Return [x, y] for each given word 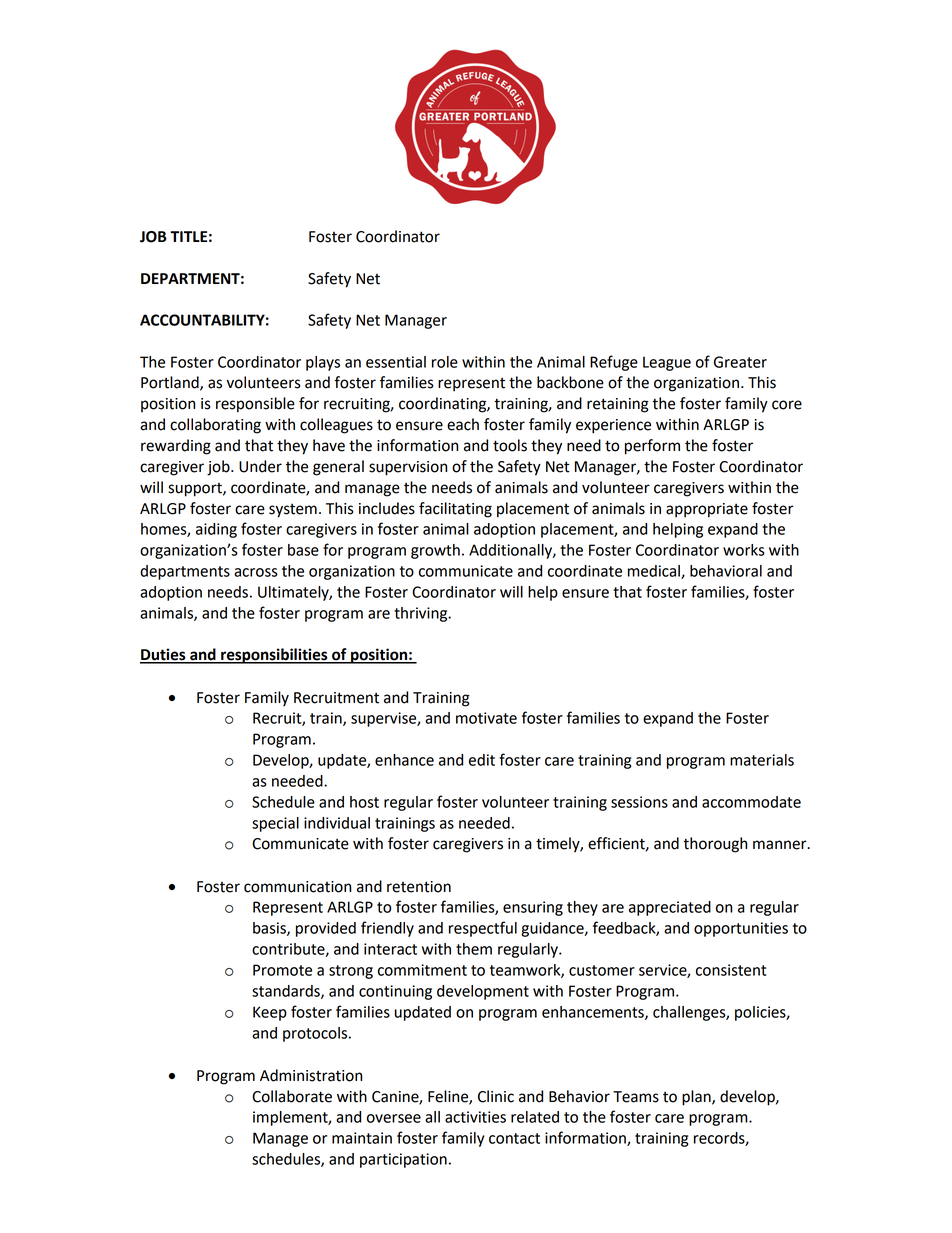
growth [435, 551]
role [445, 362]
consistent [731, 970]
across [256, 572]
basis [270, 929]
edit [482, 760]
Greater [740, 362]
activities [475, 1117]
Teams [636, 1097]
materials [762, 760]
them [474, 949]
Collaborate [292, 1096]
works [744, 550]
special [275, 824]
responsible [255, 405]
